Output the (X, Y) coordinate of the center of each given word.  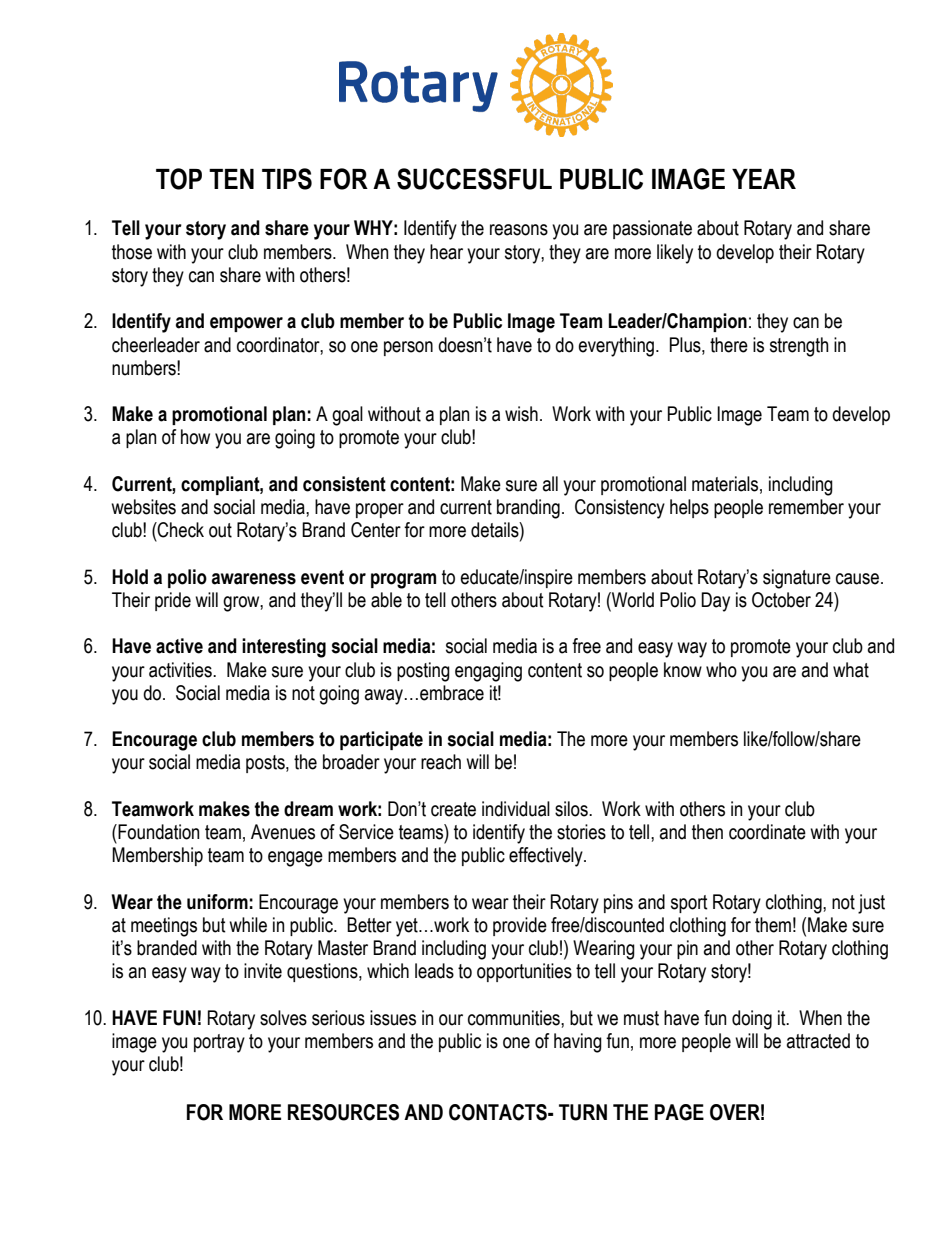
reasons (519, 230)
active (179, 646)
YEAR (764, 179)
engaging (488, 672)
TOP (179, 179)
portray (219, 1043)
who (721, 670)
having (578, 1043)
